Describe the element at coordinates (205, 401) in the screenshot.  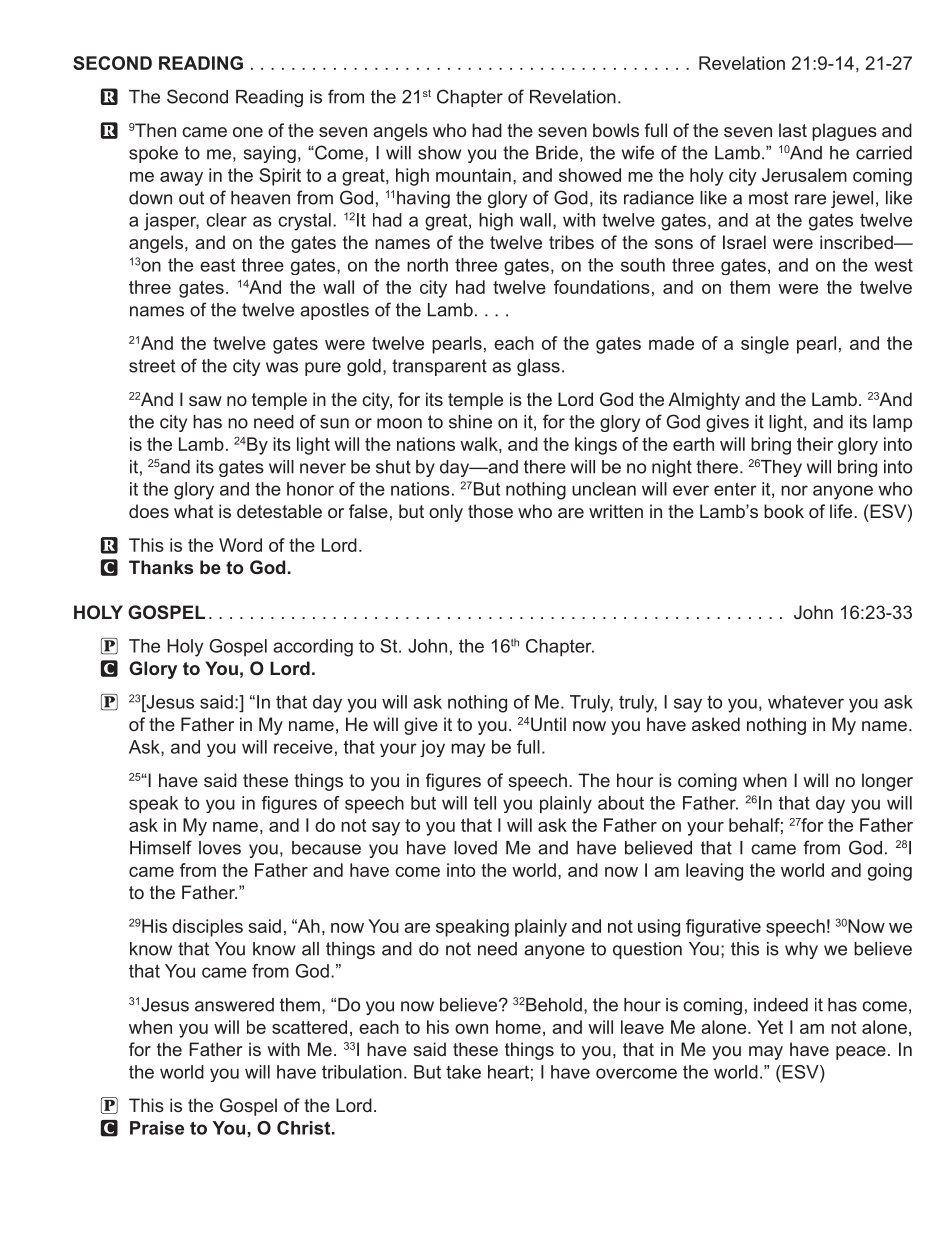
I see `saw` at that location.
